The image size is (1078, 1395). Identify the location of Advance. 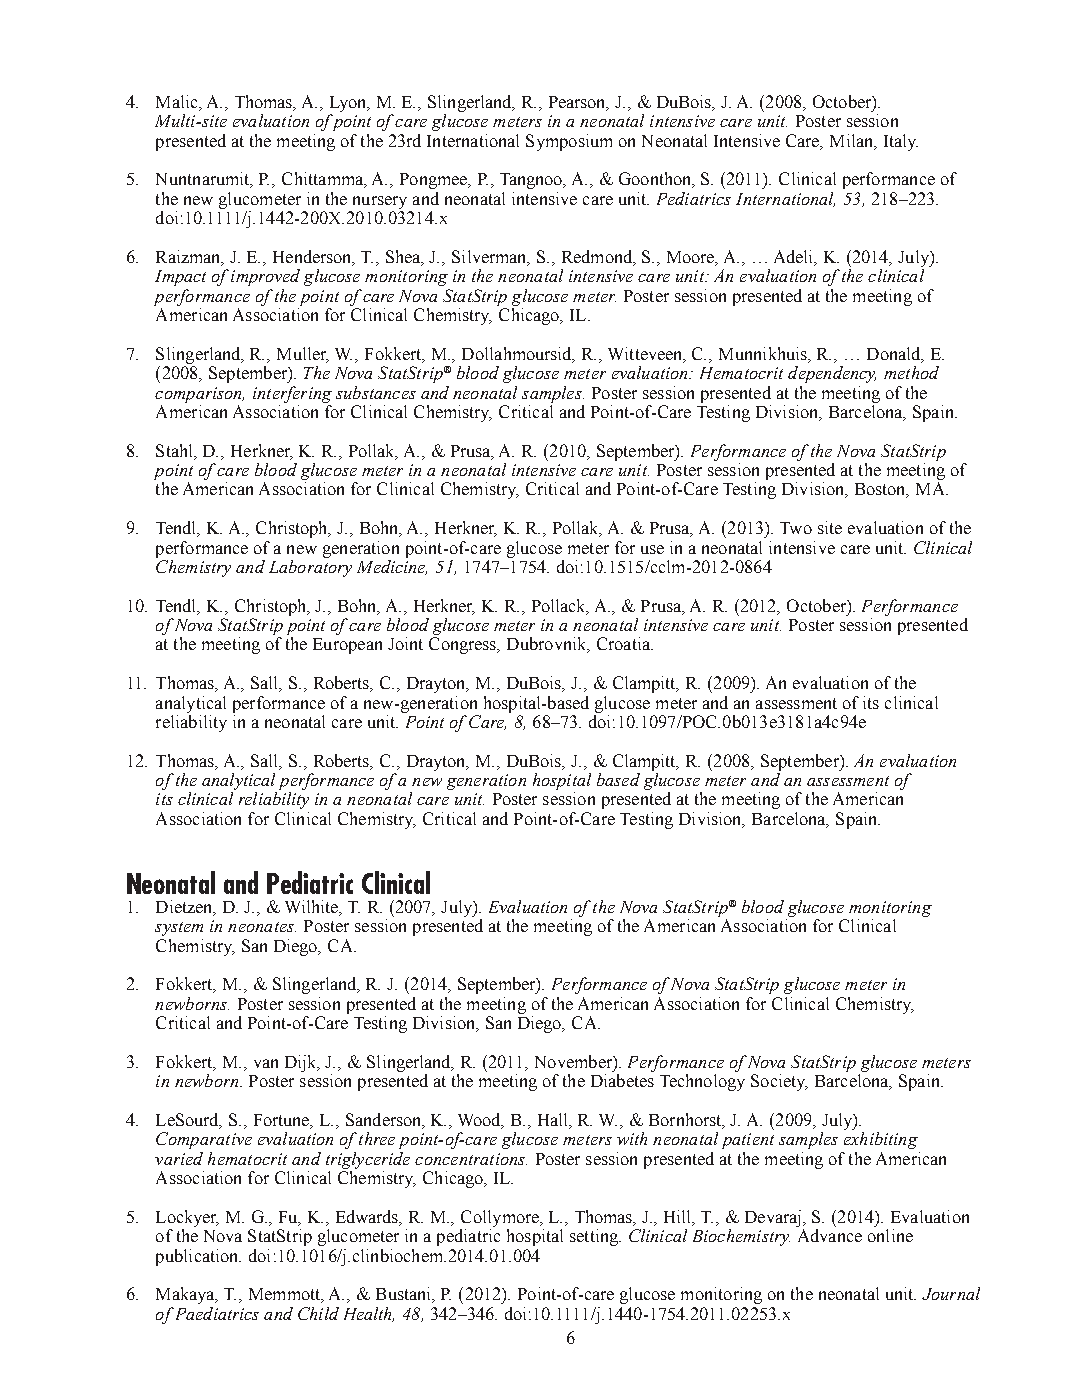
(830, 1235).
